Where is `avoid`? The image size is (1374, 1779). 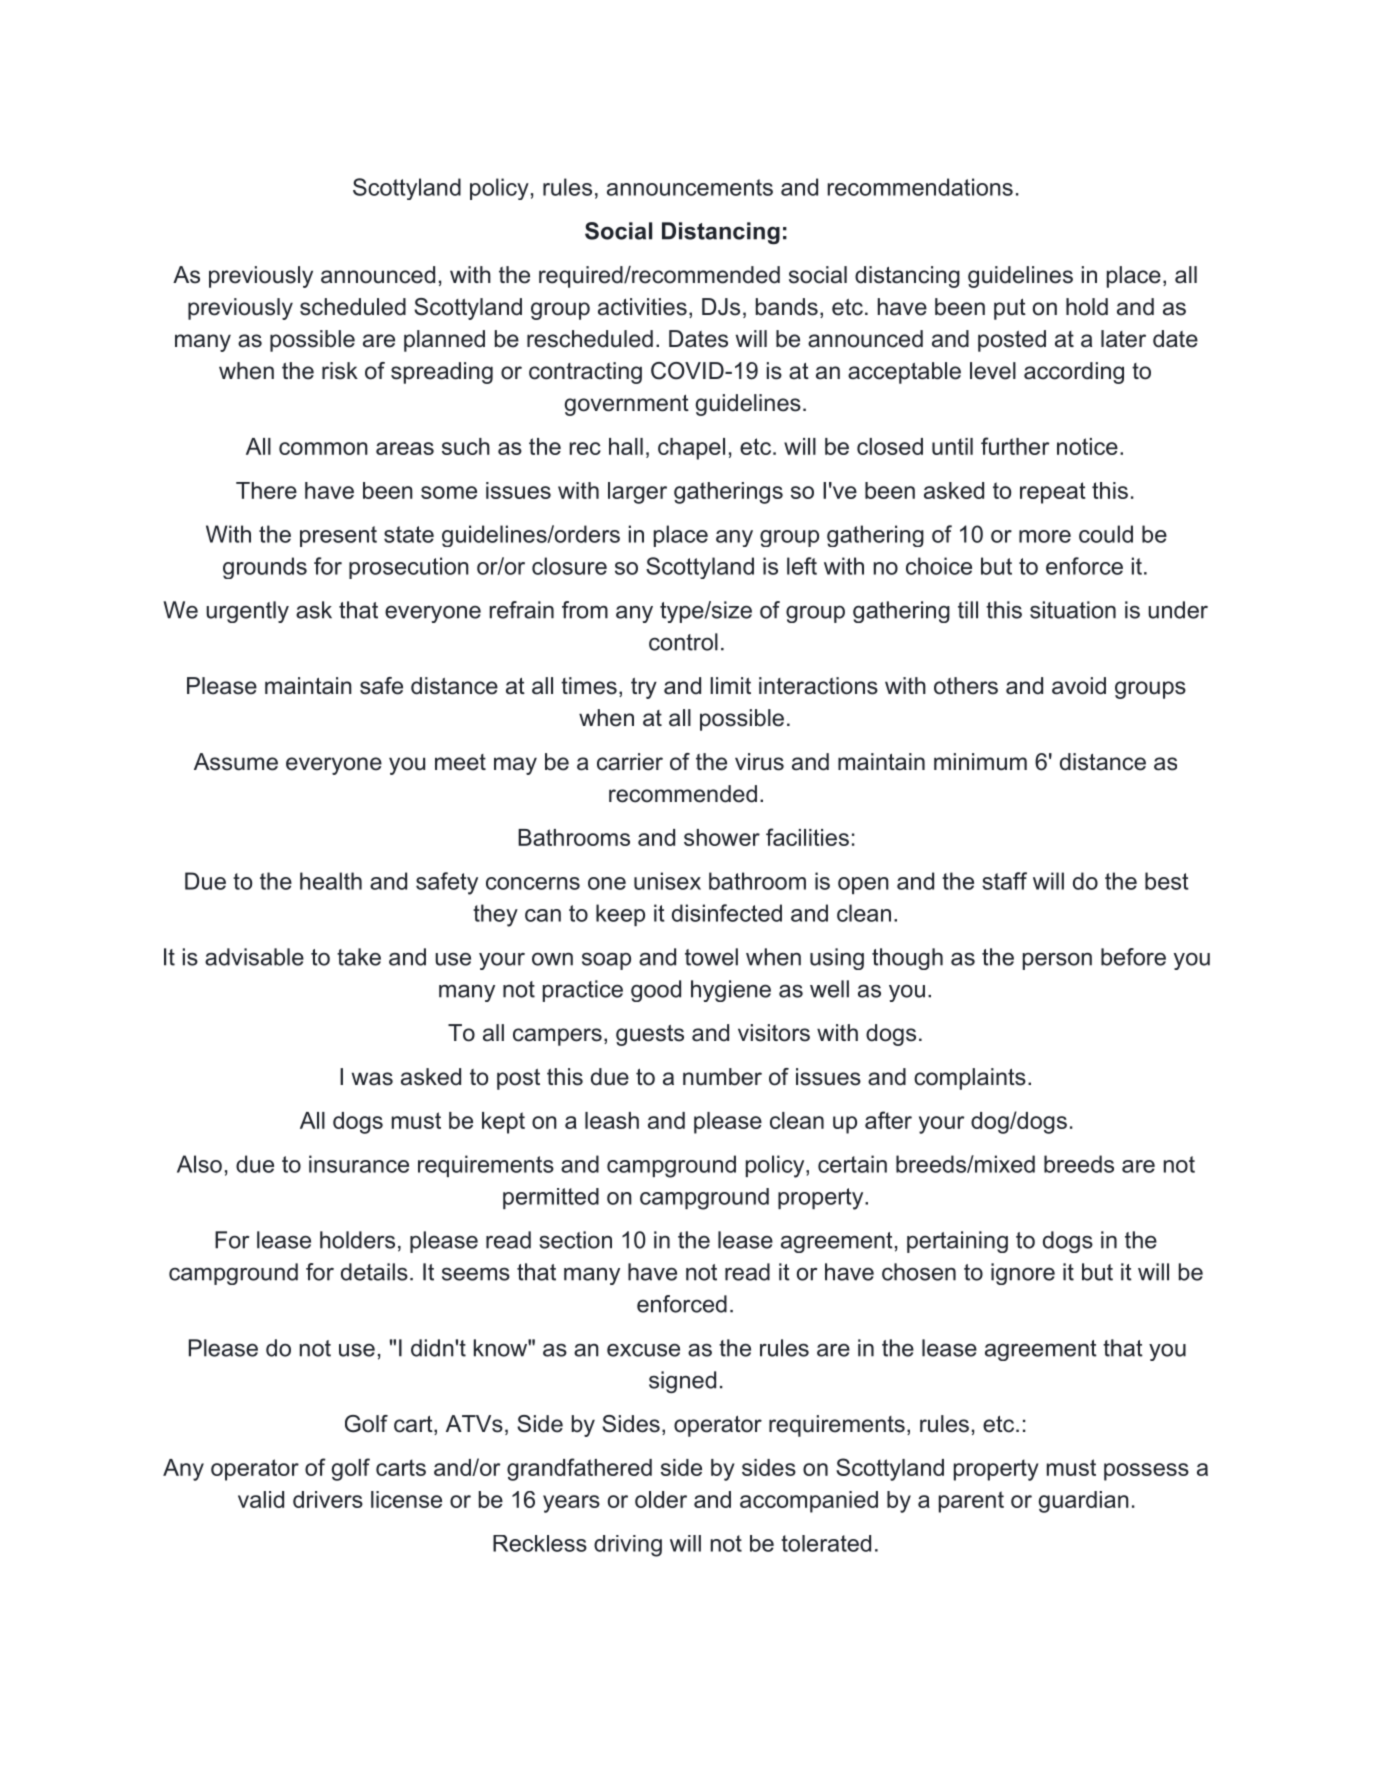 avoid is located at coordinates (1079, 686).
